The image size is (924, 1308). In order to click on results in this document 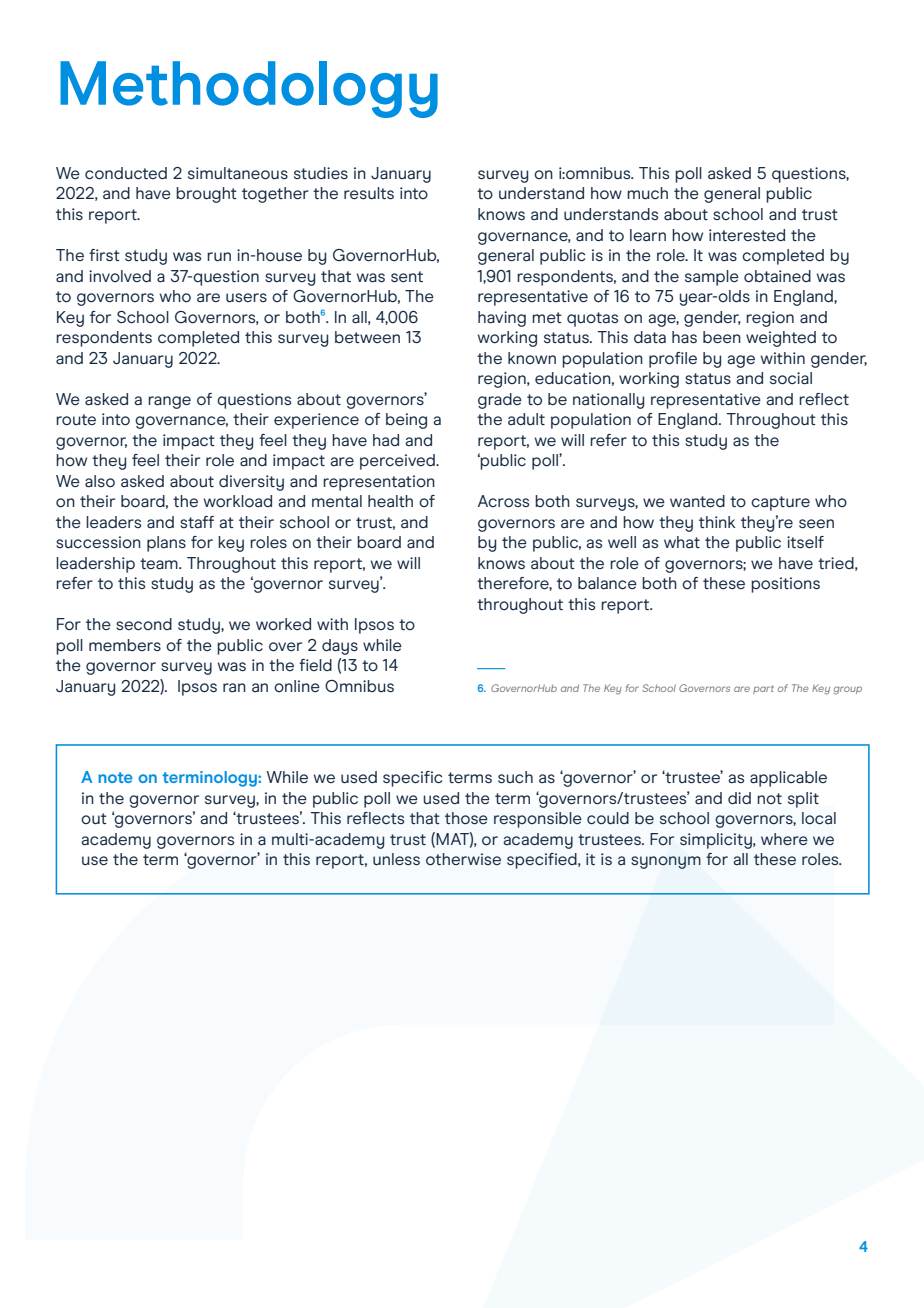, I will do `click(369, 193)`.
